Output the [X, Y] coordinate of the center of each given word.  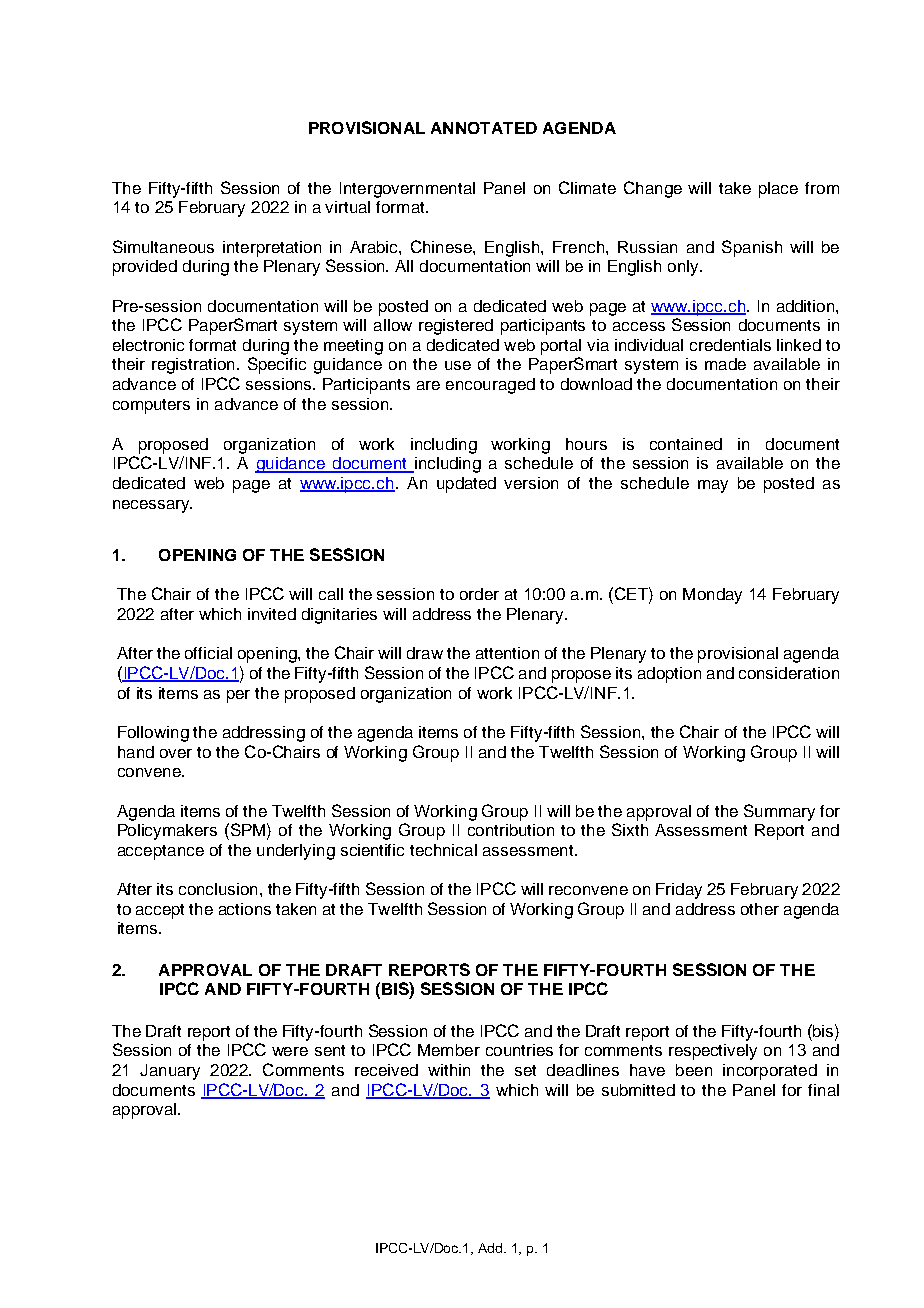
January [170, 1072]
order [479, 594]
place [778, 190]
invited [272, 614]
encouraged [490, 386]
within [449, 1070]
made [725, 364]
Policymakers [167, 832]
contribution [511, 830]
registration [193, 366]
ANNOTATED [484, 128]
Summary [779, 812]
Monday [712, 596]
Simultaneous [163, 246]
